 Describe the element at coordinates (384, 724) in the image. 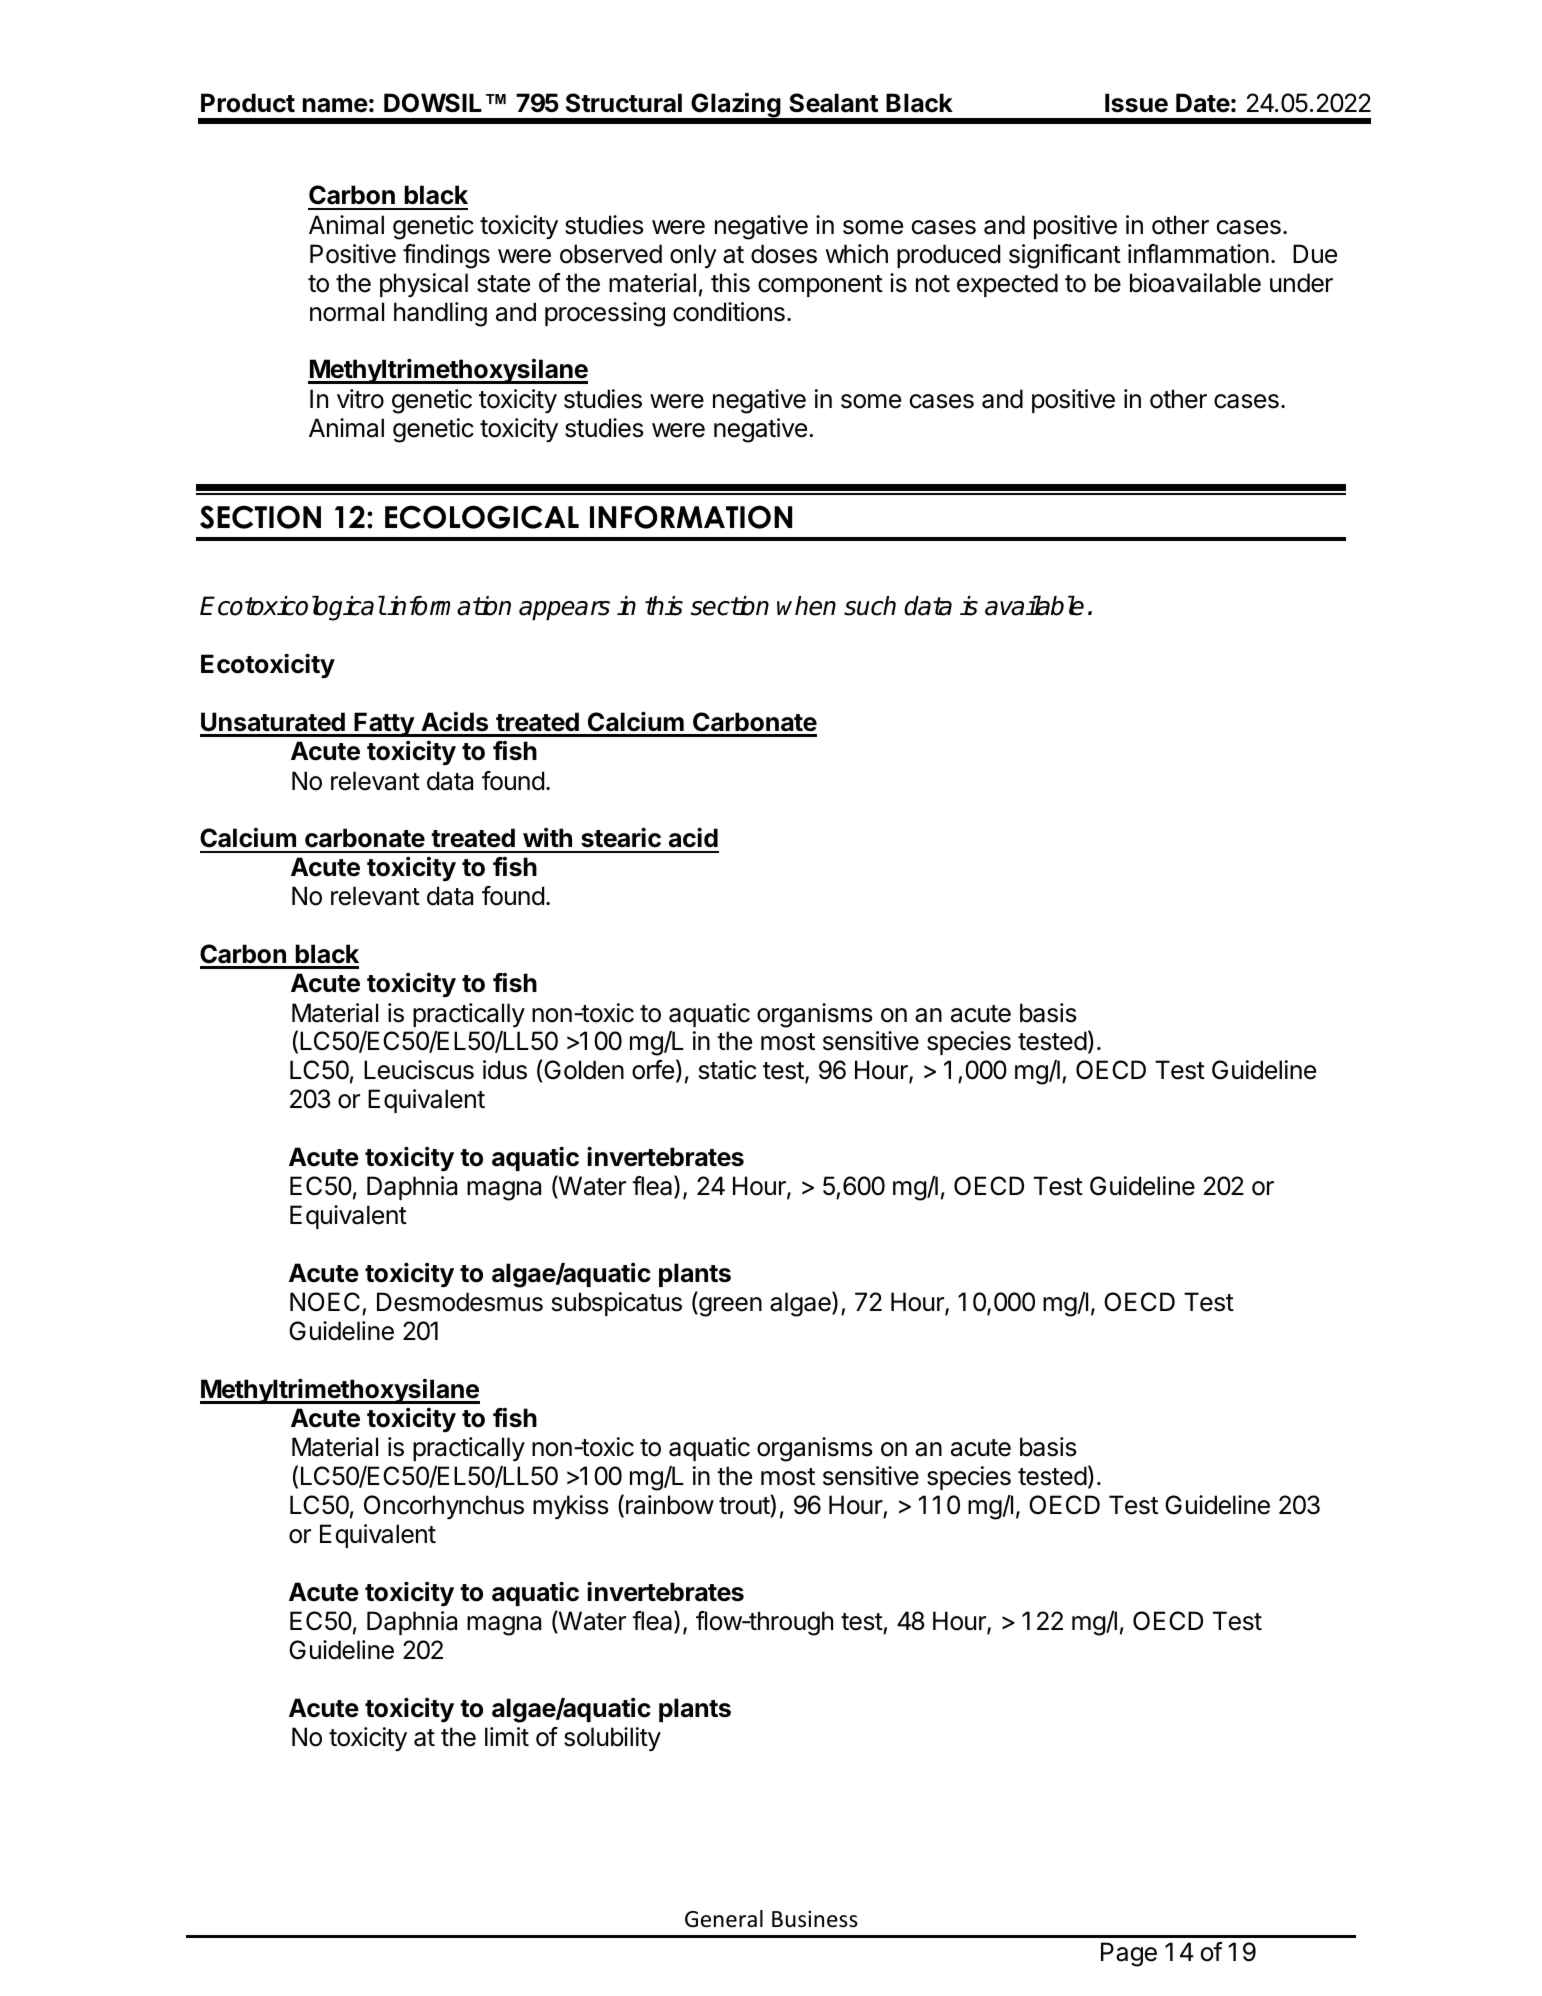

I see `Fatty` at that location.
